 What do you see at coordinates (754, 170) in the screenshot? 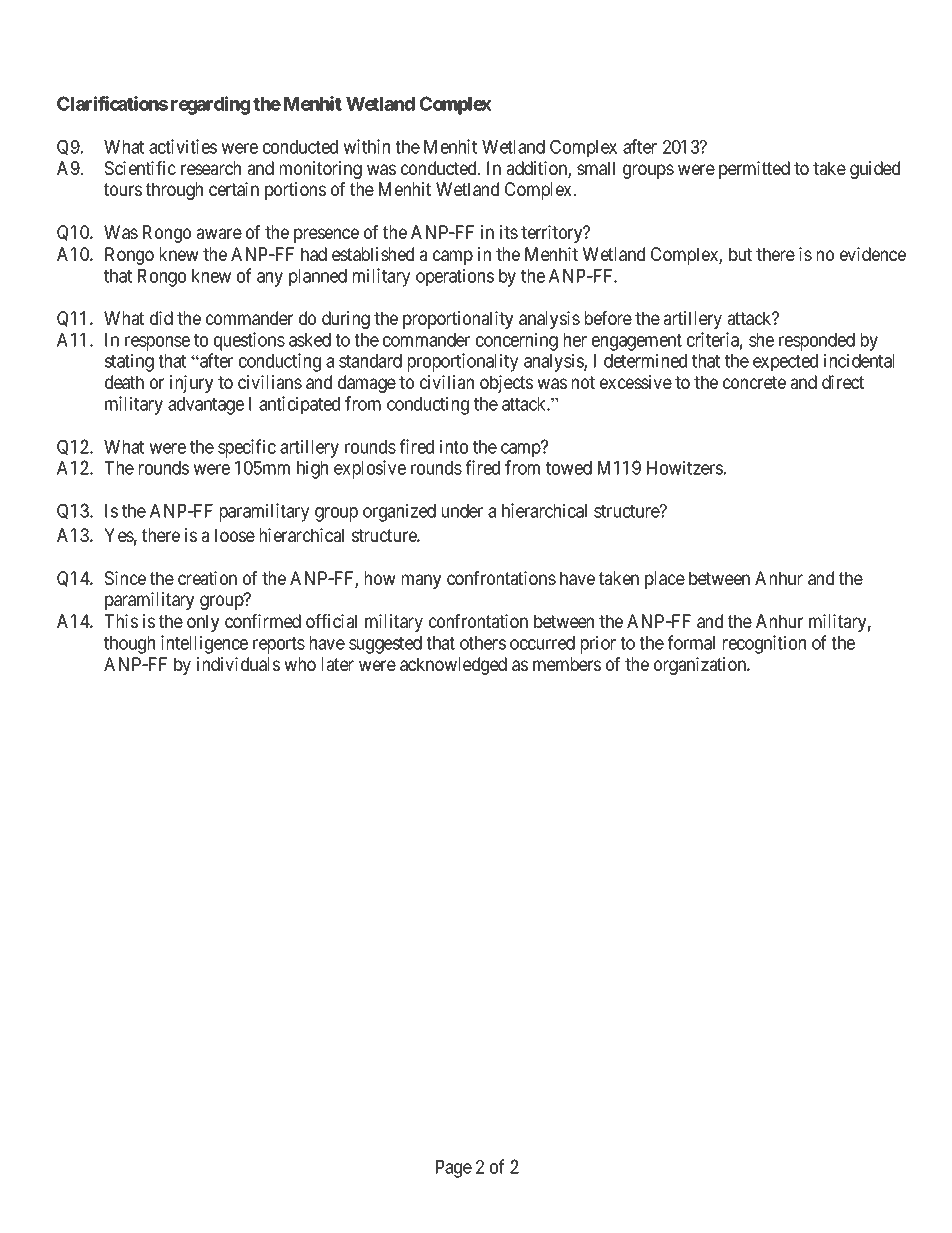
I see `permitted` at bounding box center [754, 170].
